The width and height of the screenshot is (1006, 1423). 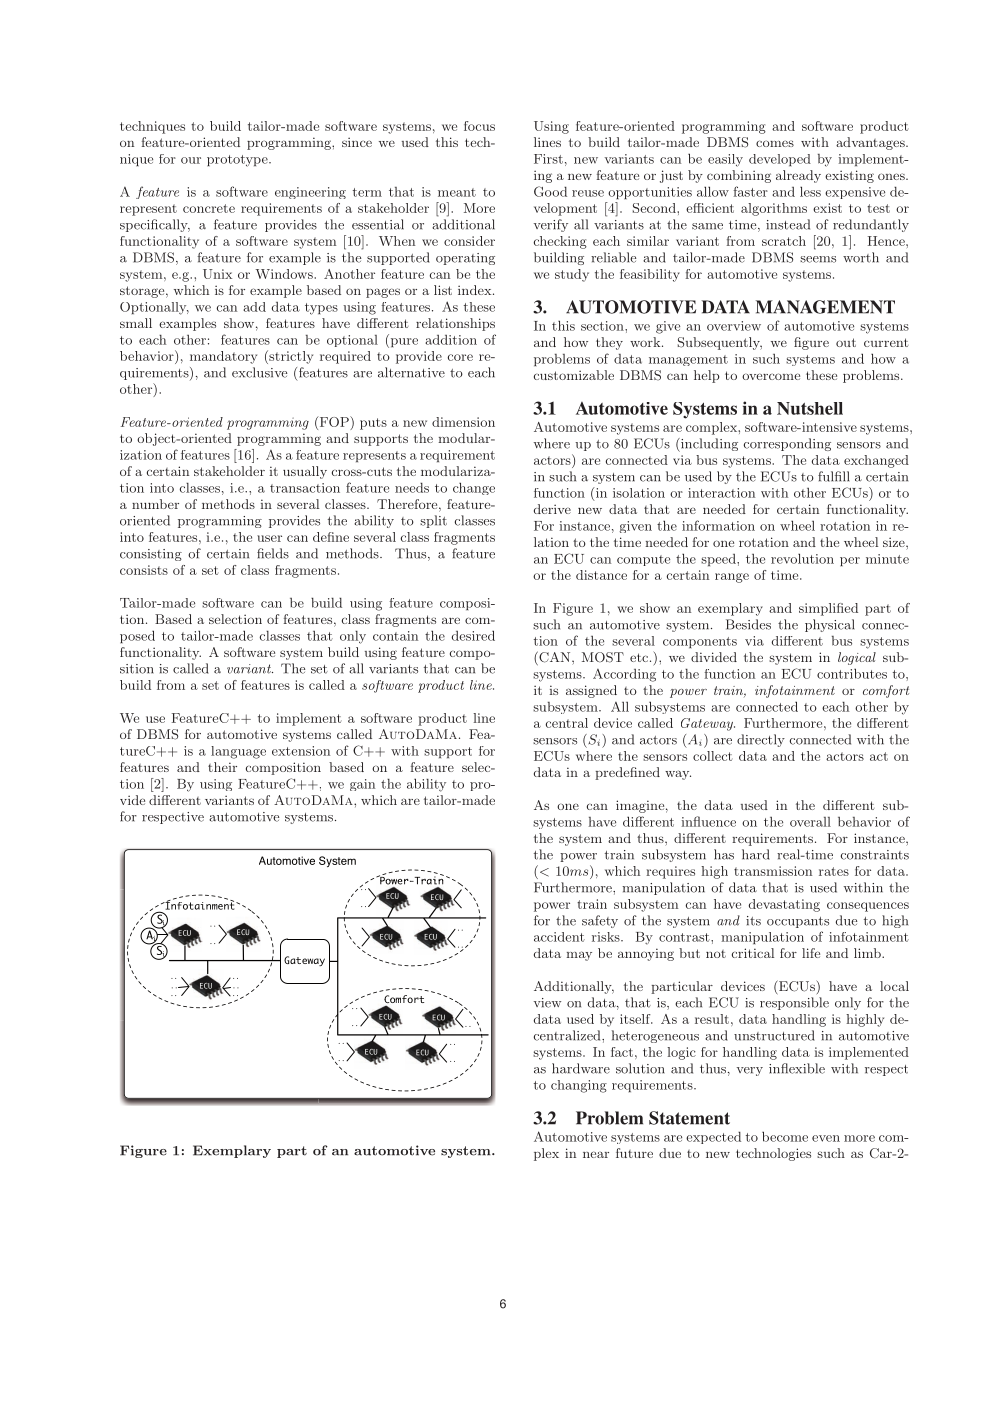 What do you see at coordinates (591, 691) in the screenshot?
I see `assigned` at bounding box center [591, 691].
